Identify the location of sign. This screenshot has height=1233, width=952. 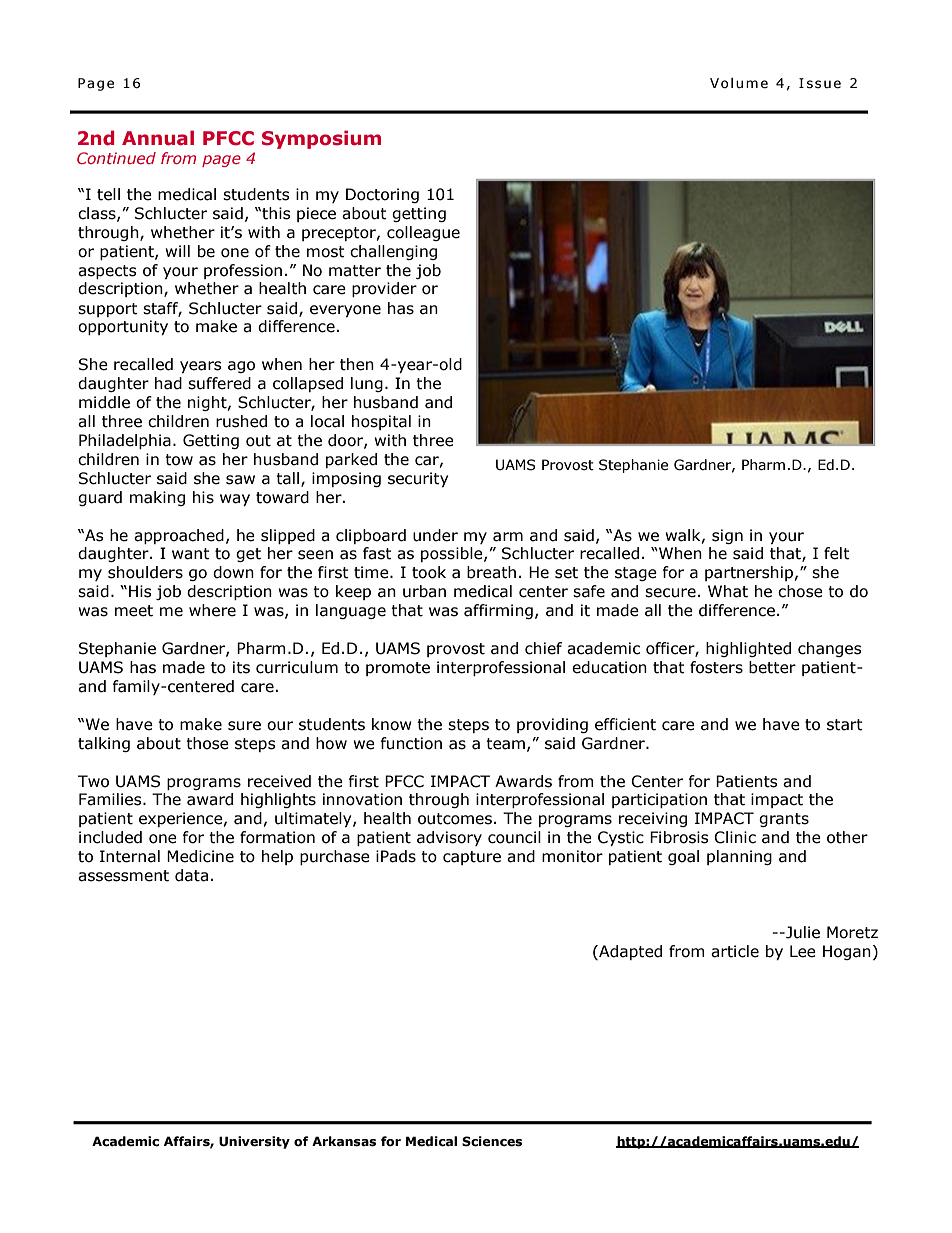
(727, 536).
